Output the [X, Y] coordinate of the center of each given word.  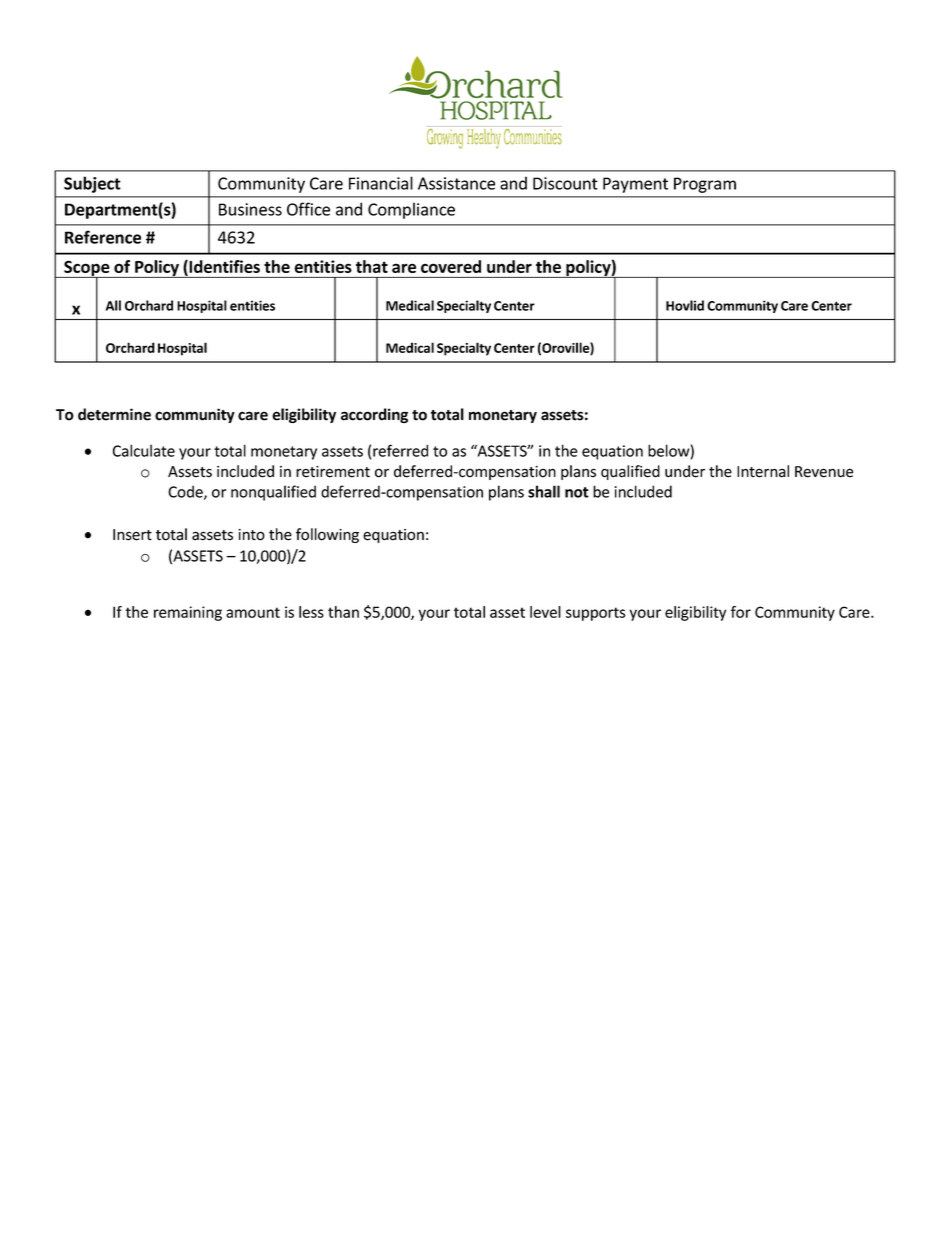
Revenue [824, 472]
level [545, 612]
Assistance [456, 183]
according [374, 415]
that [372, 266]
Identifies [223, 267]
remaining [188, 613]
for [741, 612]
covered [451, 266]
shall [544, 491]
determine [114, 414]
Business [250, 209]
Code [186, 492]
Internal [763, 471]
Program [705, 185]
